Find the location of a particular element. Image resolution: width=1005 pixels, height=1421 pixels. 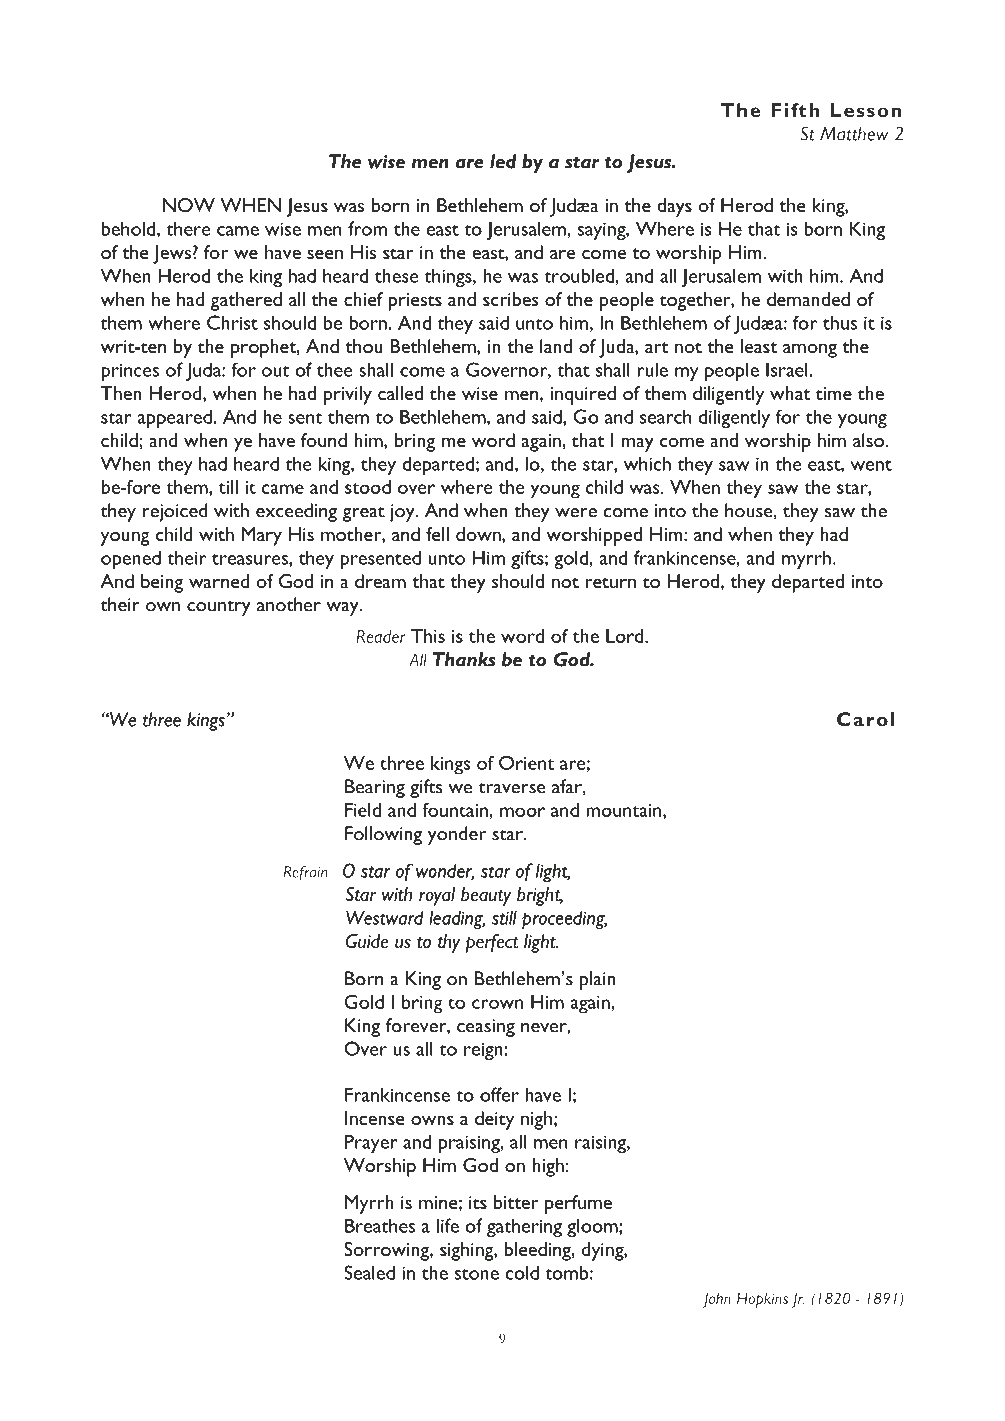

Fifth is located at coordinates (795, 110).
